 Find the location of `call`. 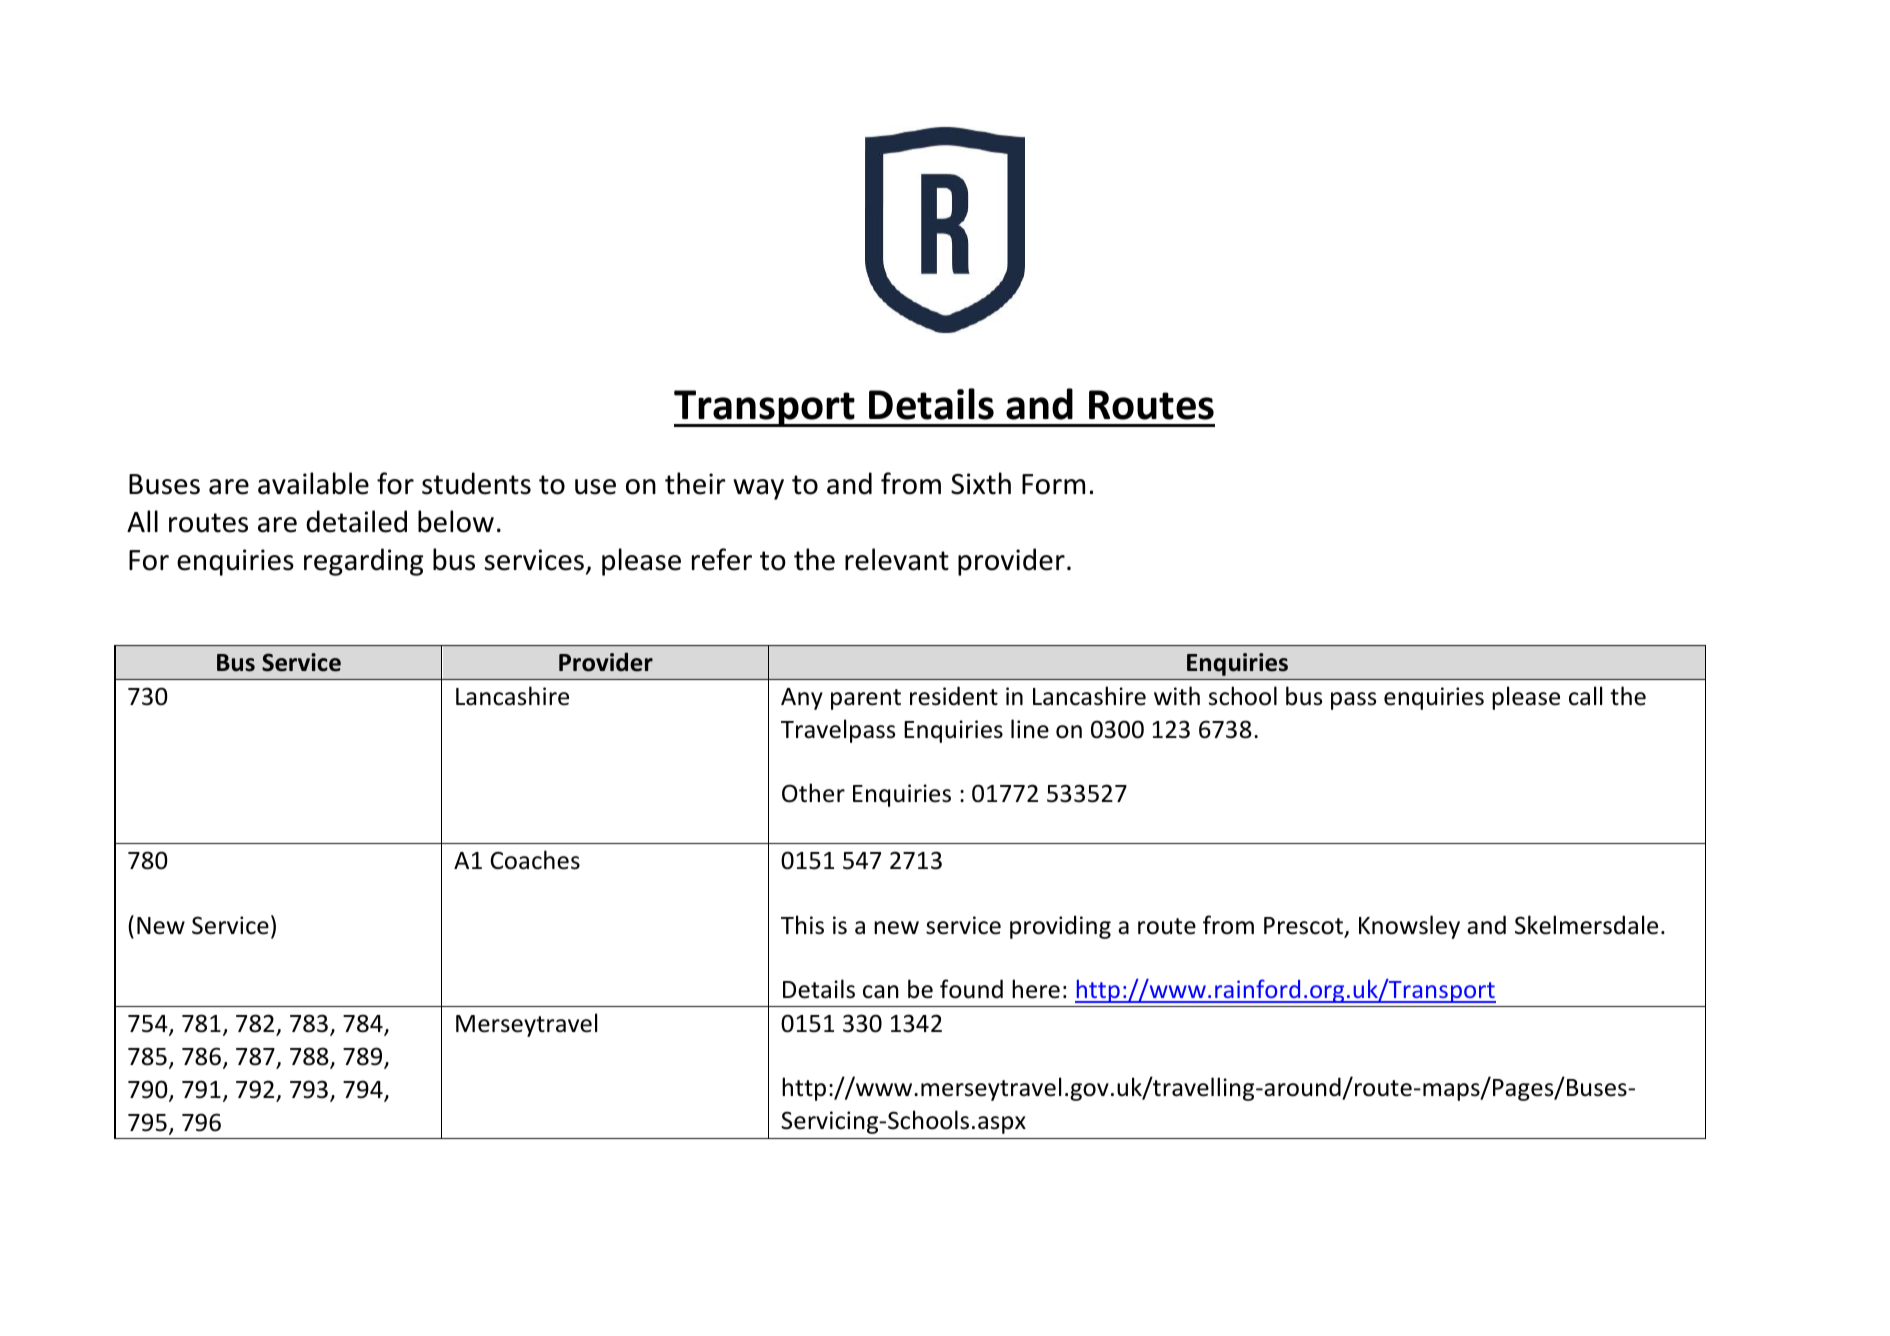

call is located at coordinates (1585, 696).
